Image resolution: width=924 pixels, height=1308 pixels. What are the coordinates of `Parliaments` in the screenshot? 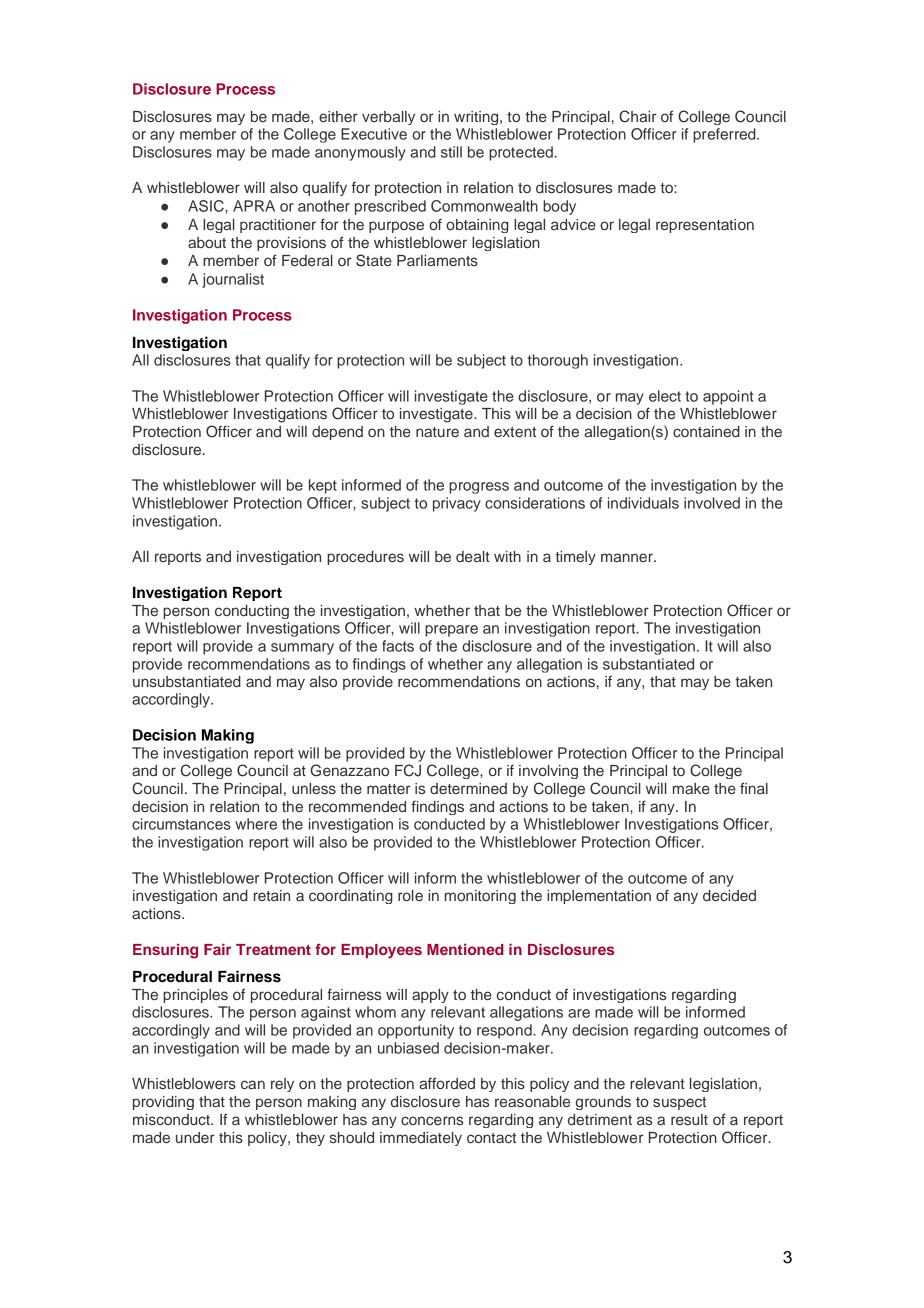 It's located at (437, 260).
